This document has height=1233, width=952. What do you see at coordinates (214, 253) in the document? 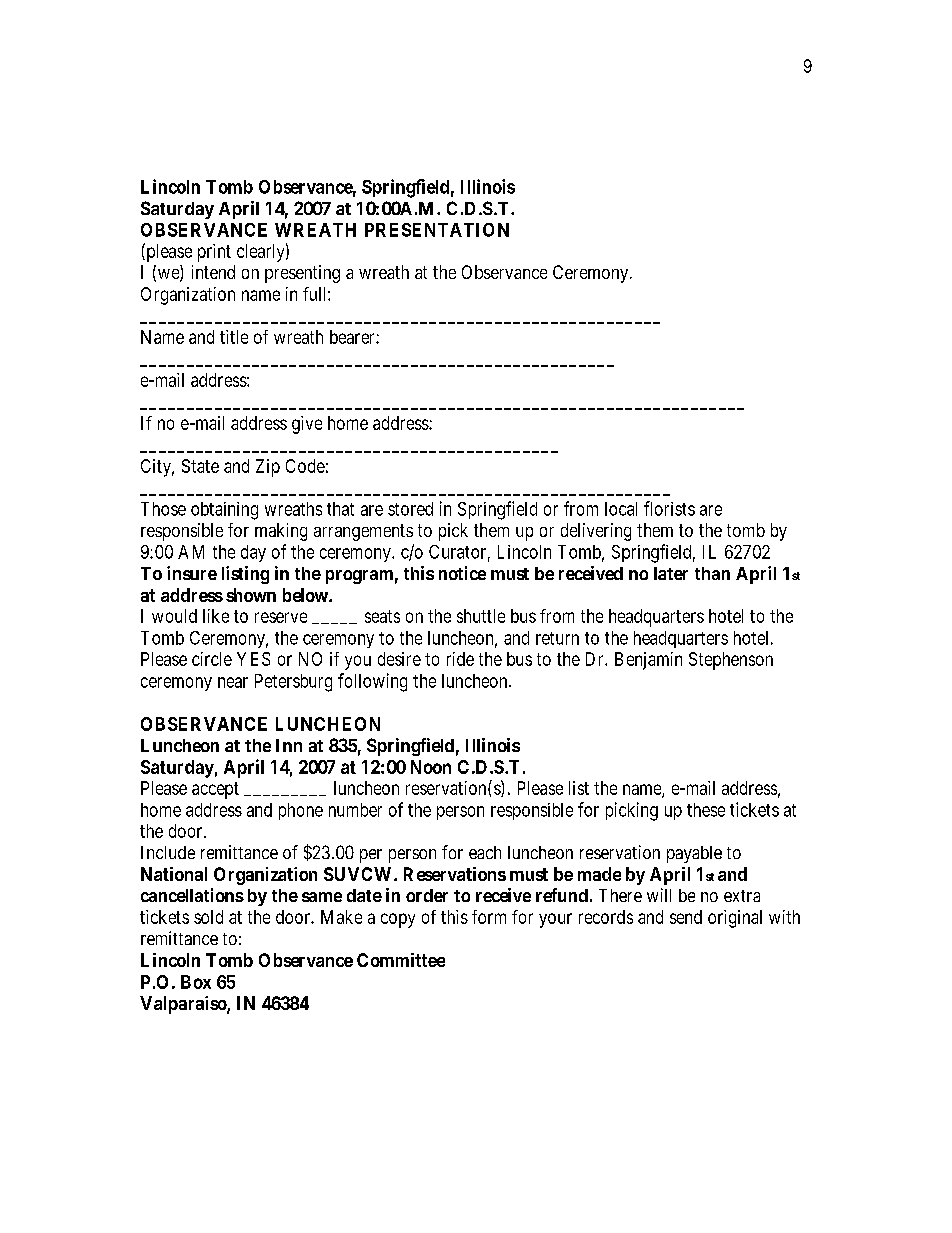
I see `print` at bounding box center [214, 253].
